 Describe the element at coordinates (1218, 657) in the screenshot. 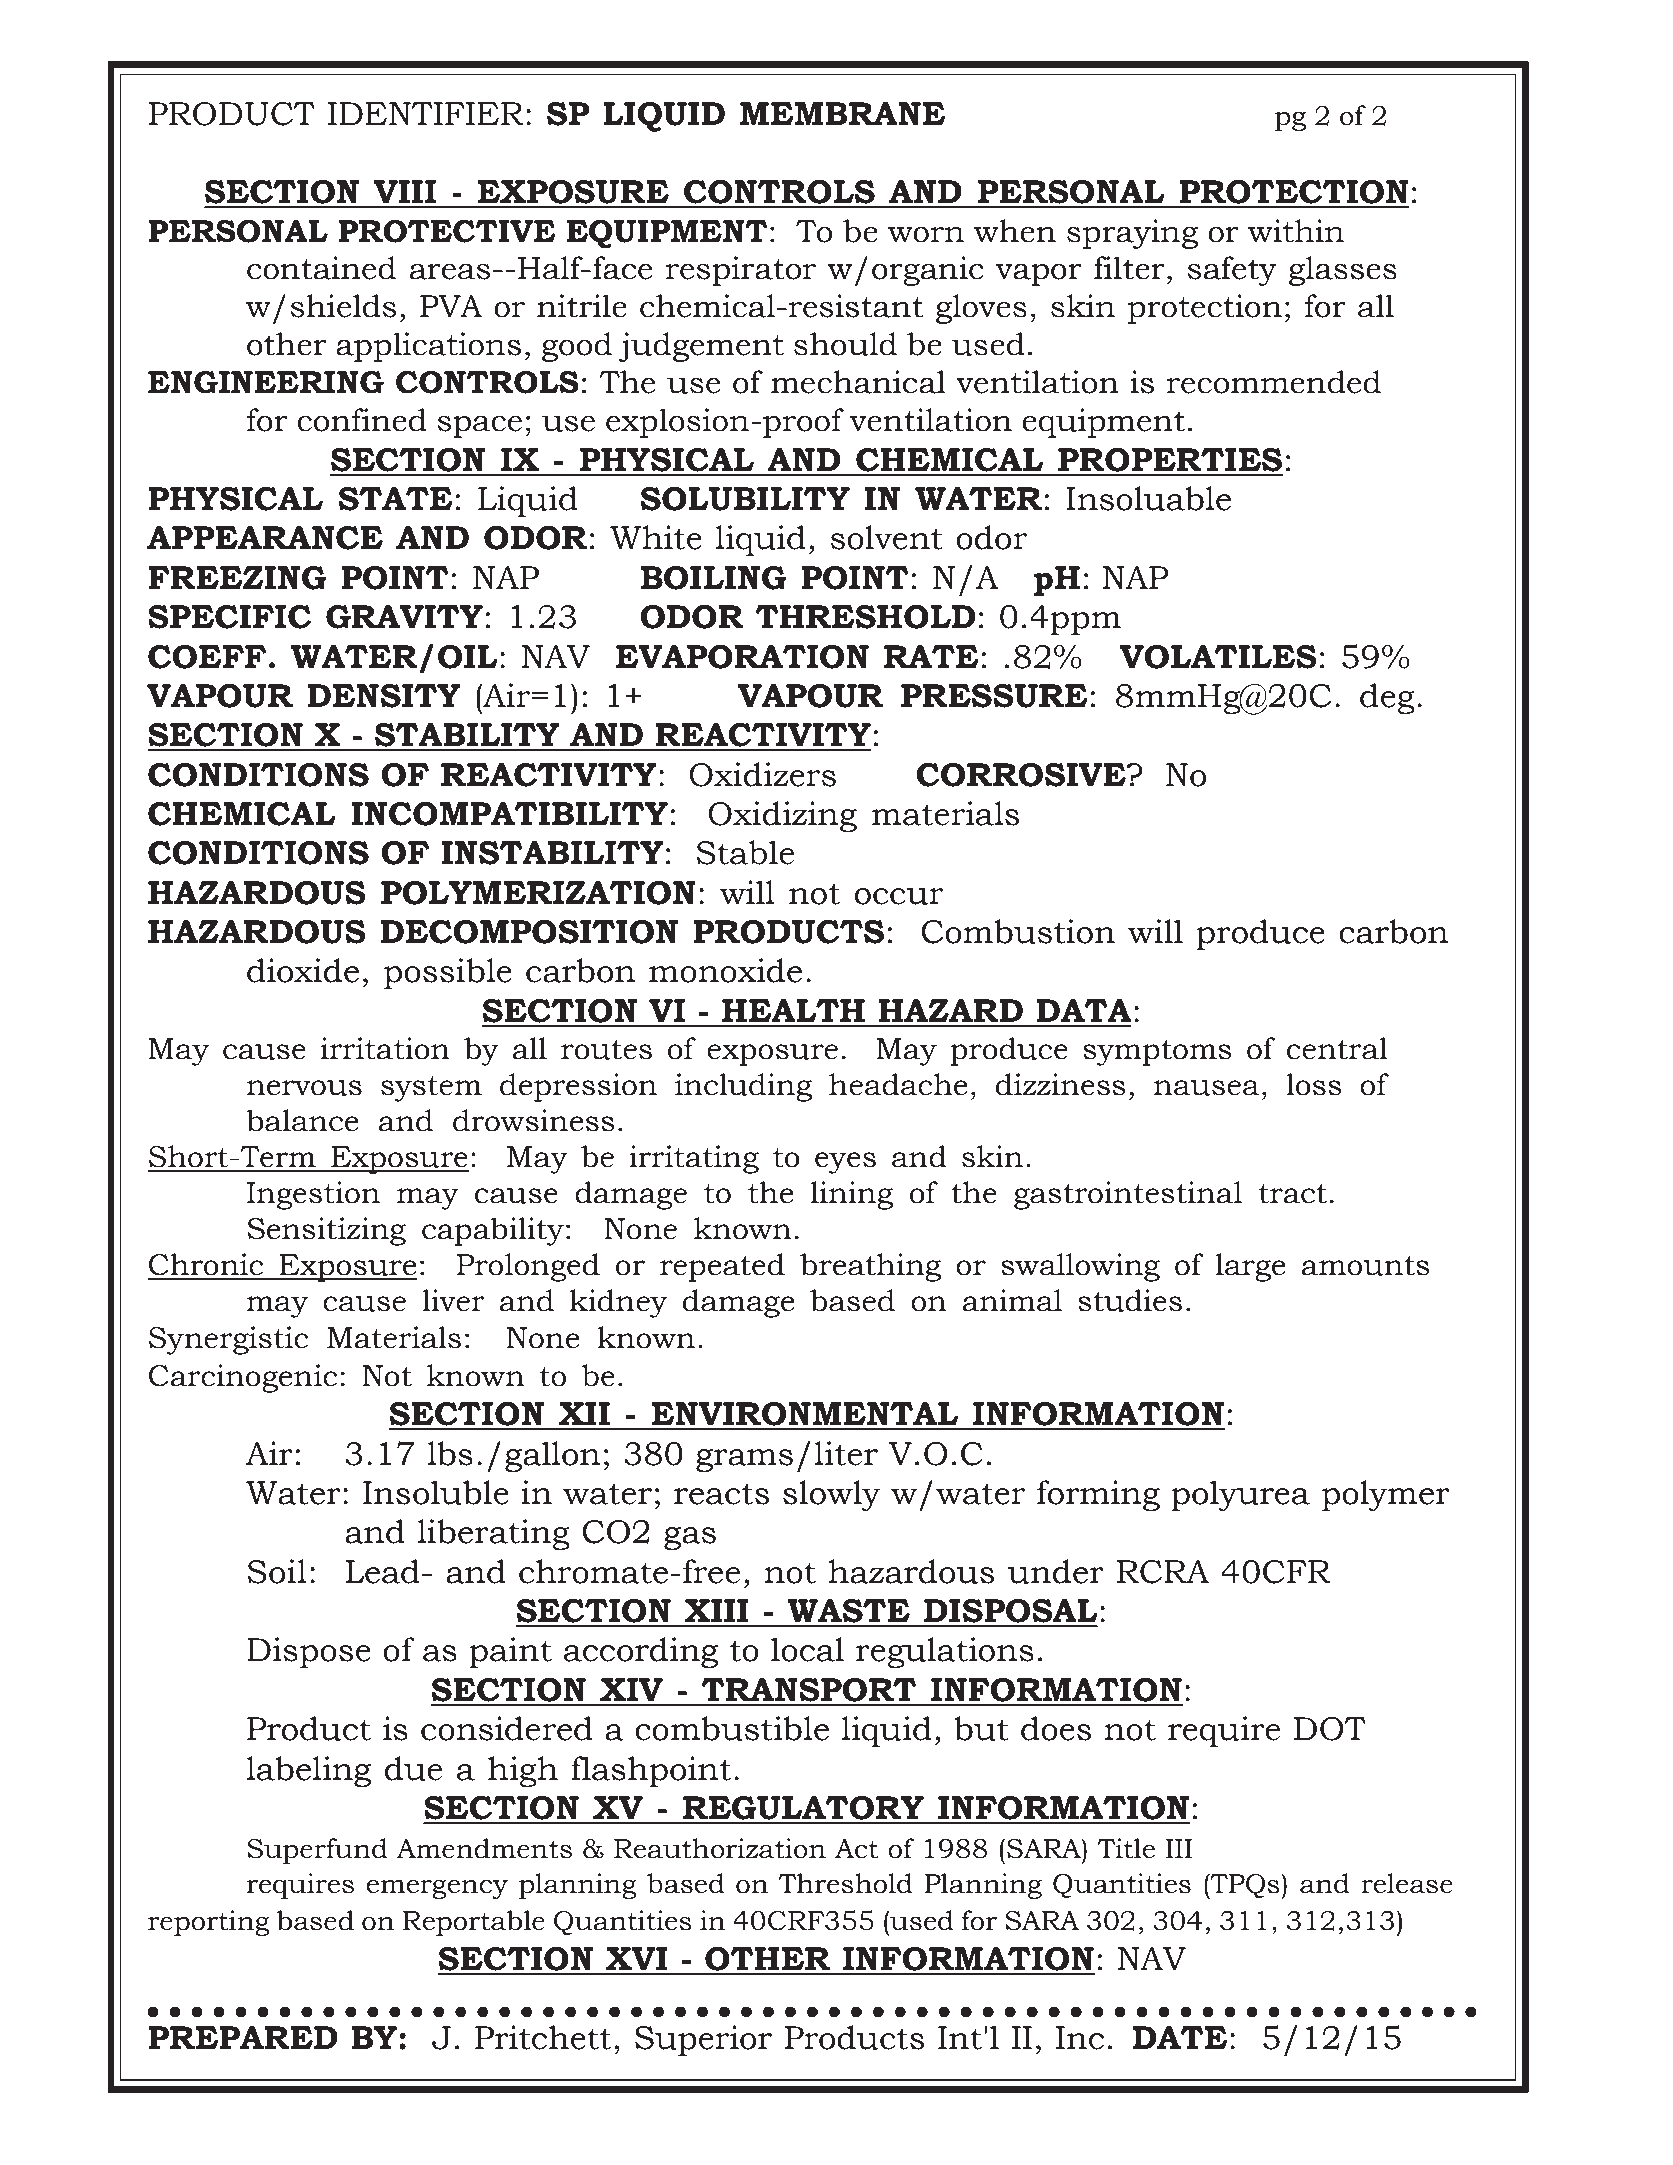

I see `VOLATILES` at that location.
